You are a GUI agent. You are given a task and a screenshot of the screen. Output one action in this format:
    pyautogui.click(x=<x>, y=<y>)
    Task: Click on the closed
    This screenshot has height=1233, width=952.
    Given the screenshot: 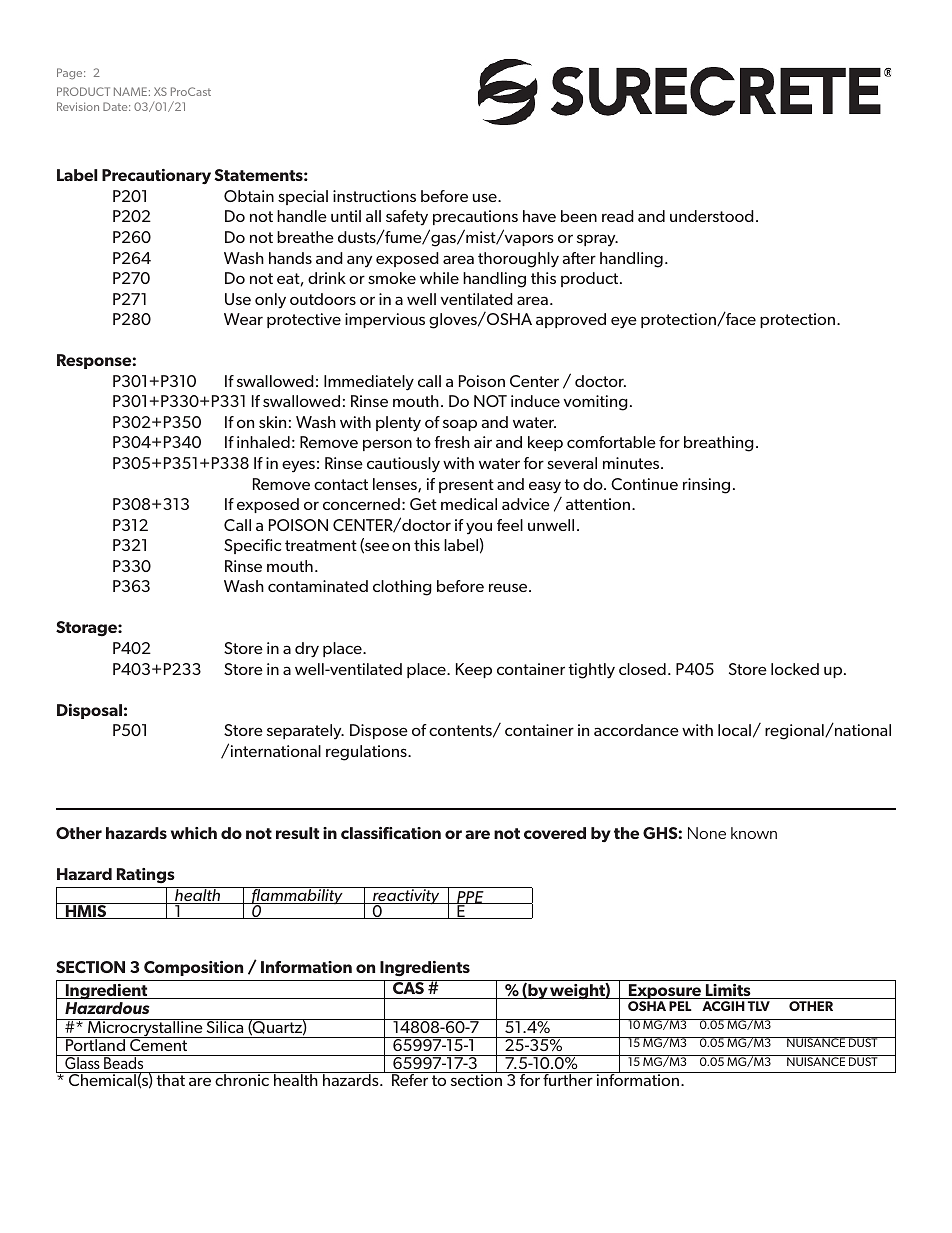 What is the action you would take?
    pyautogui.click(x=642, y=669)
